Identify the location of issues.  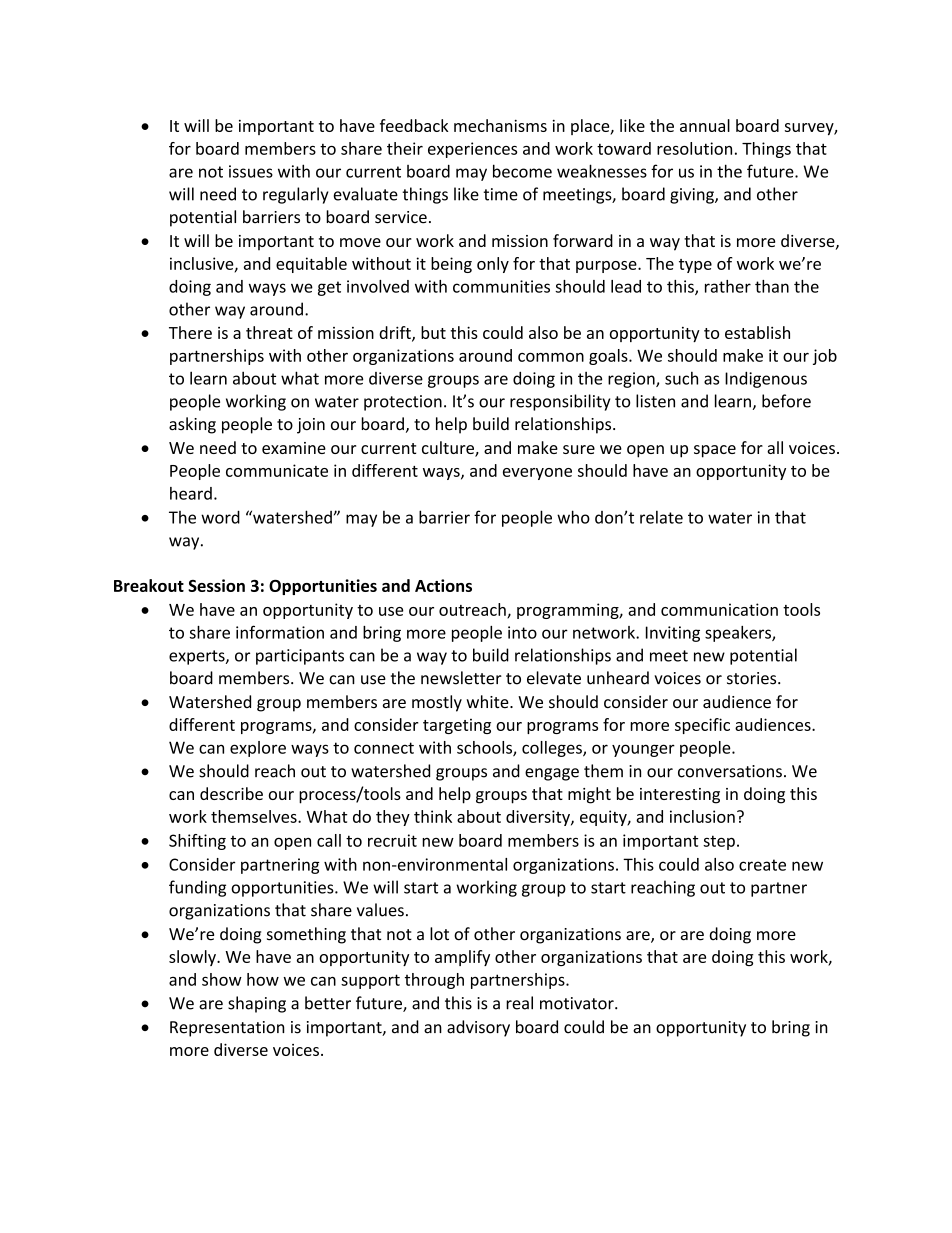
(251, 171).
